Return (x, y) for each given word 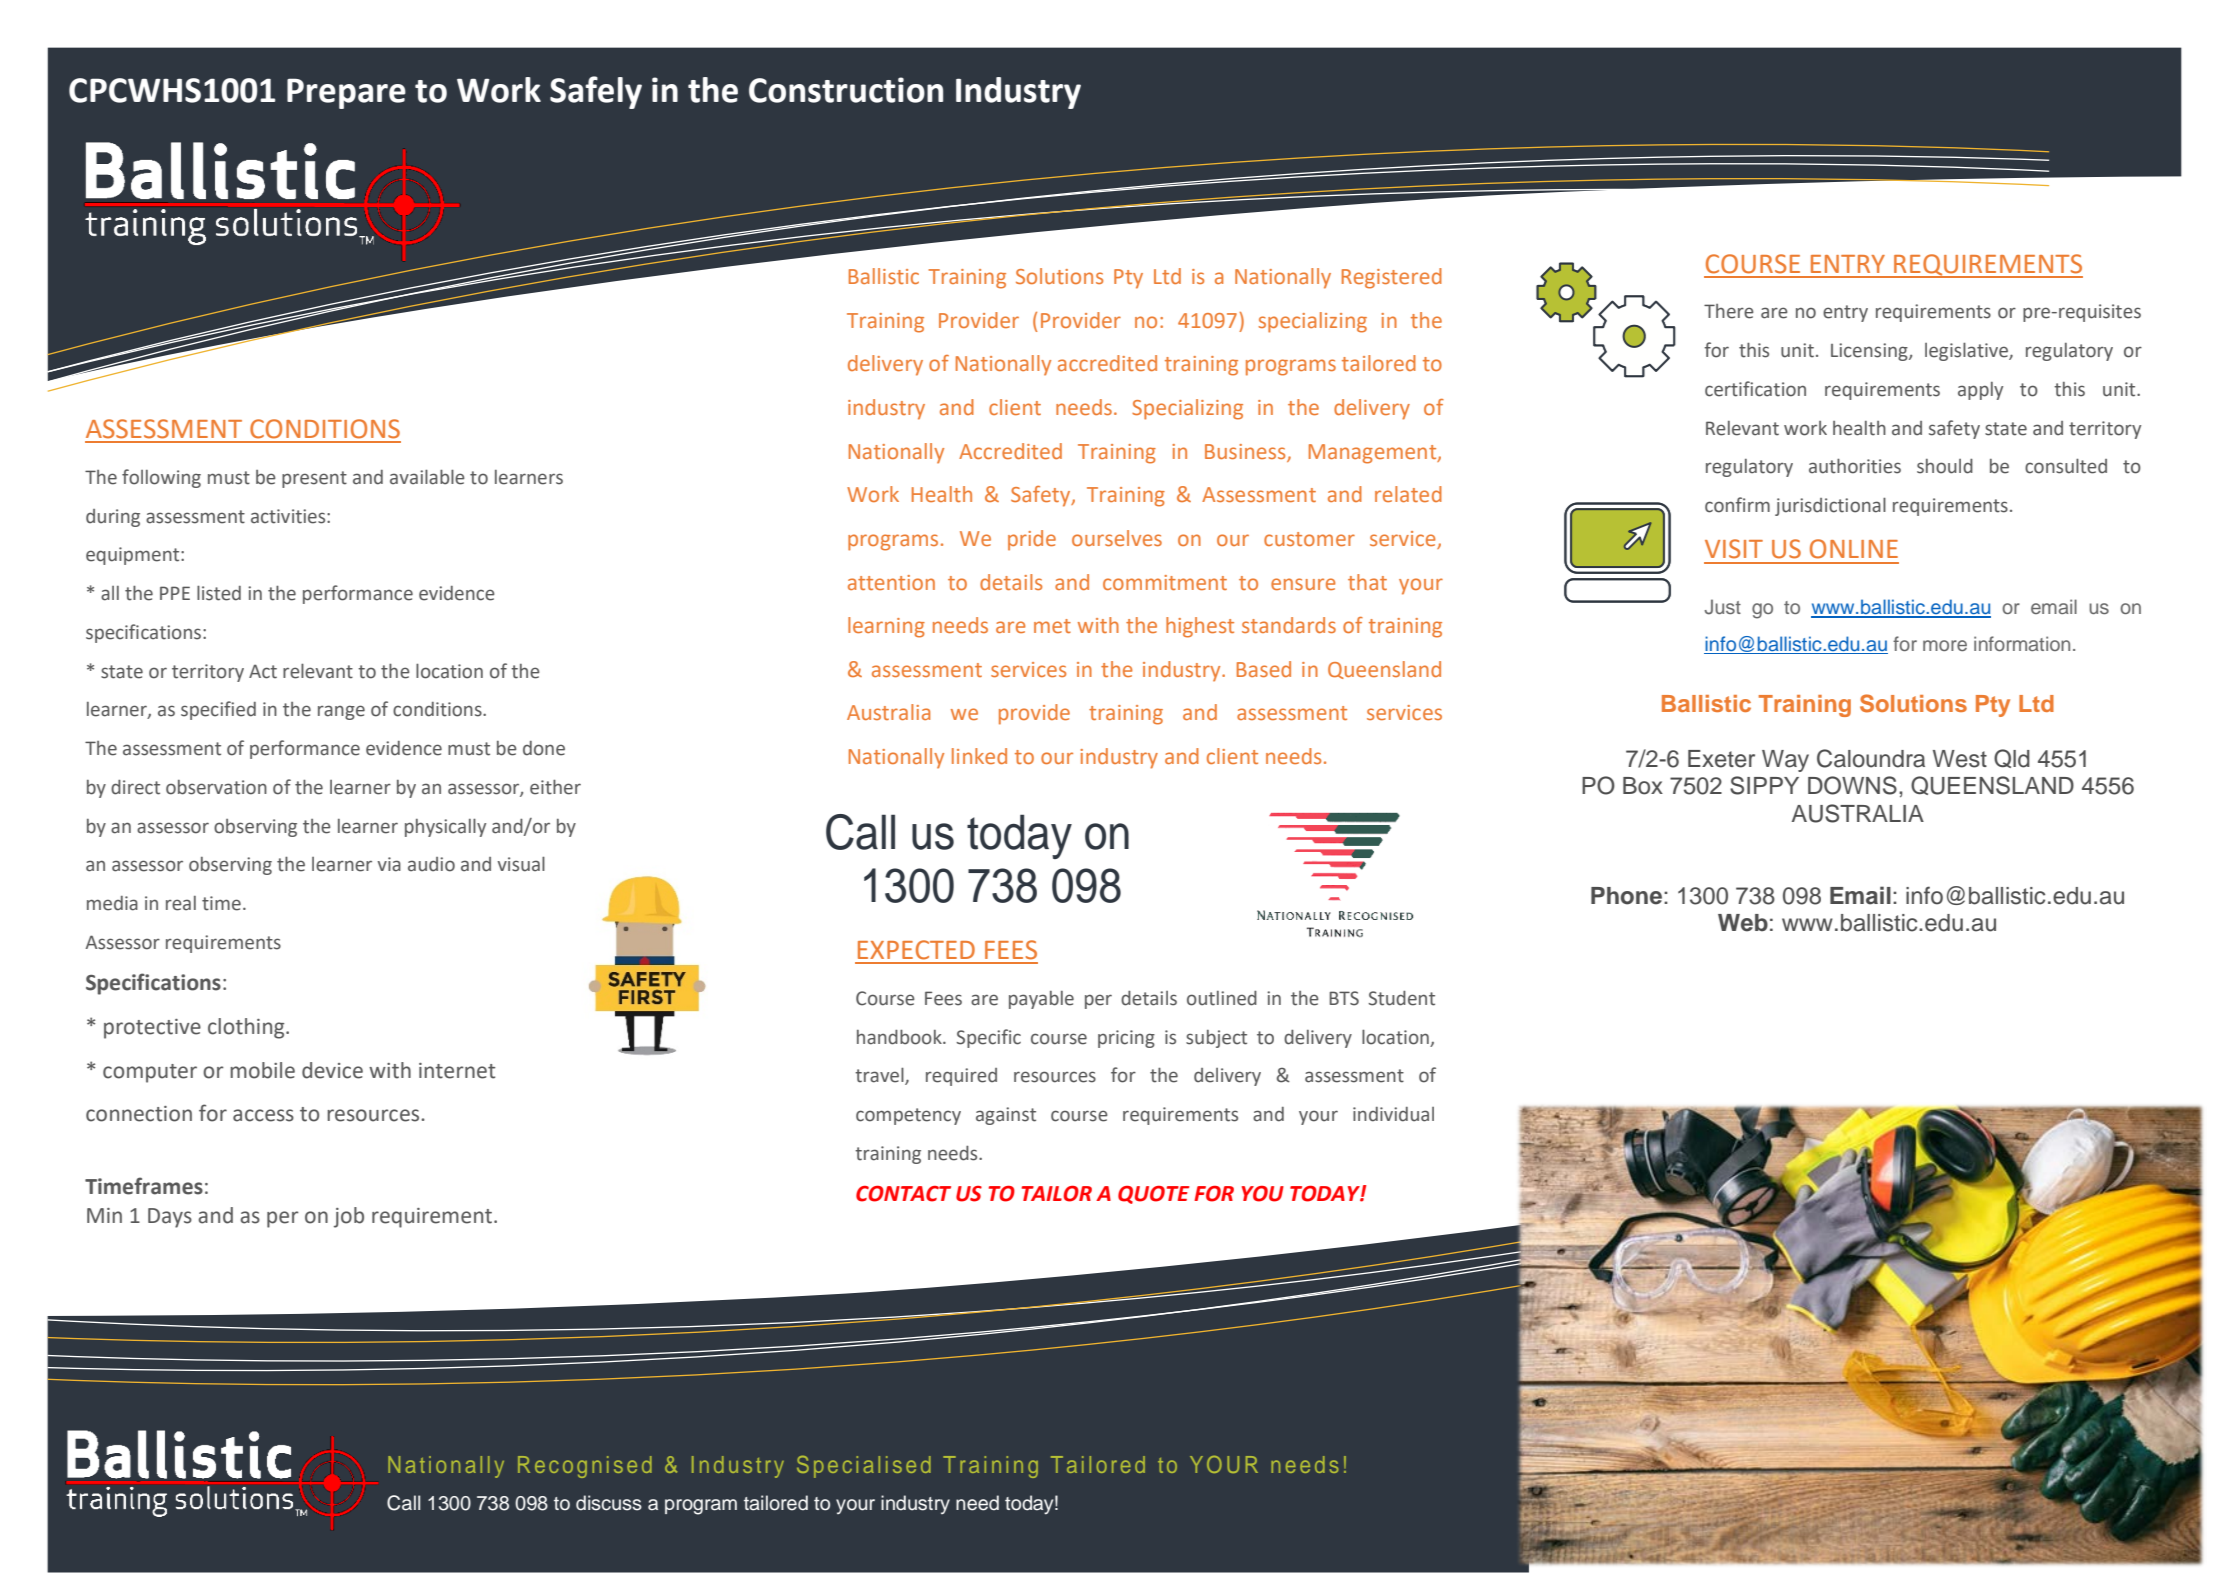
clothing (247, 1028)
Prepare (346, 93)
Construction (846, 90)
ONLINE (1854, 549)
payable (1041, 1000)
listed (219, 593)
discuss (609, 1503)
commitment (1165, 582)
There (1729, 311)
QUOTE (1153, 1195)
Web (1743, 923)
